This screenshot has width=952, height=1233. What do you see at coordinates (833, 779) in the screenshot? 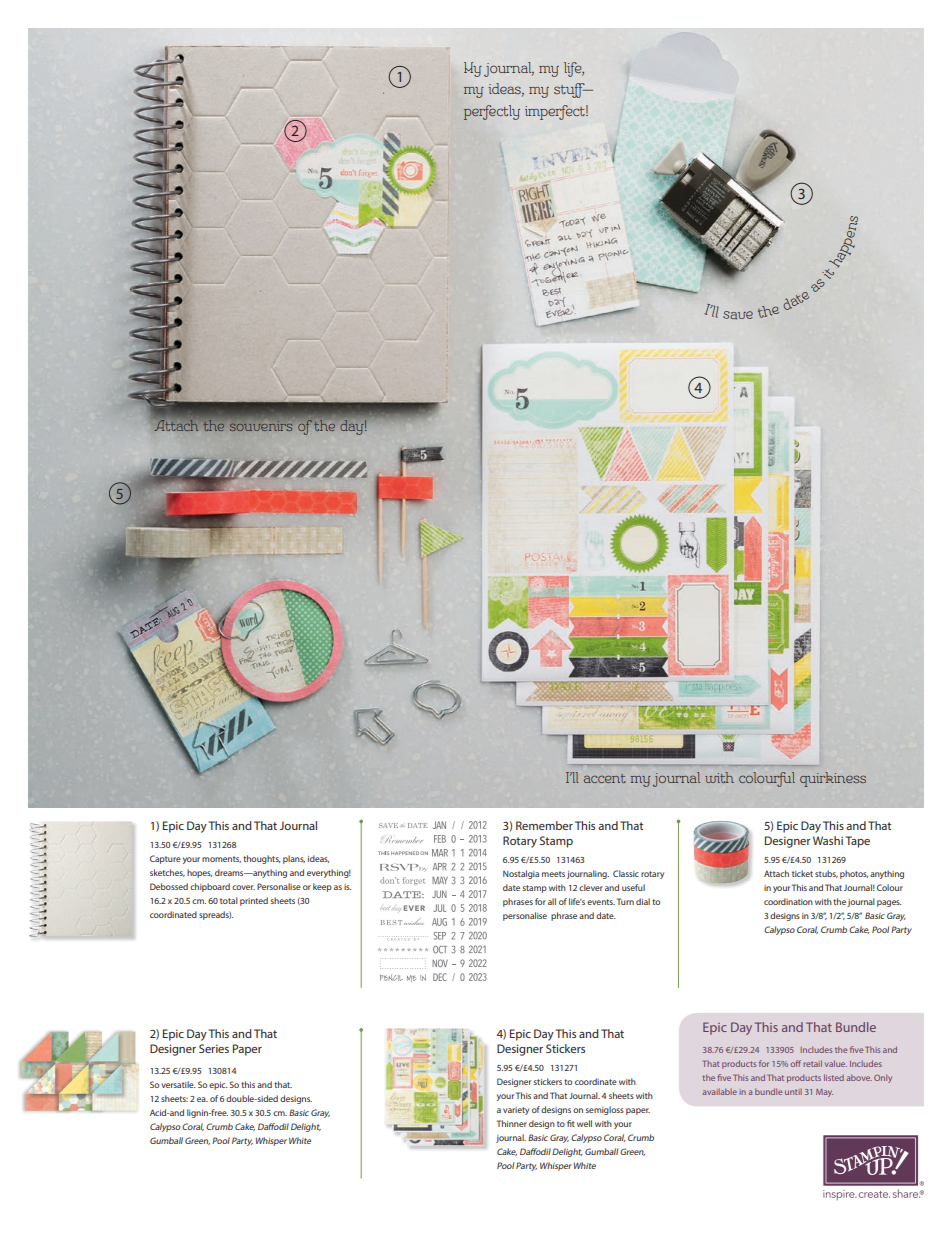
I see `quirkiness` at bounding box center [833, 779].
